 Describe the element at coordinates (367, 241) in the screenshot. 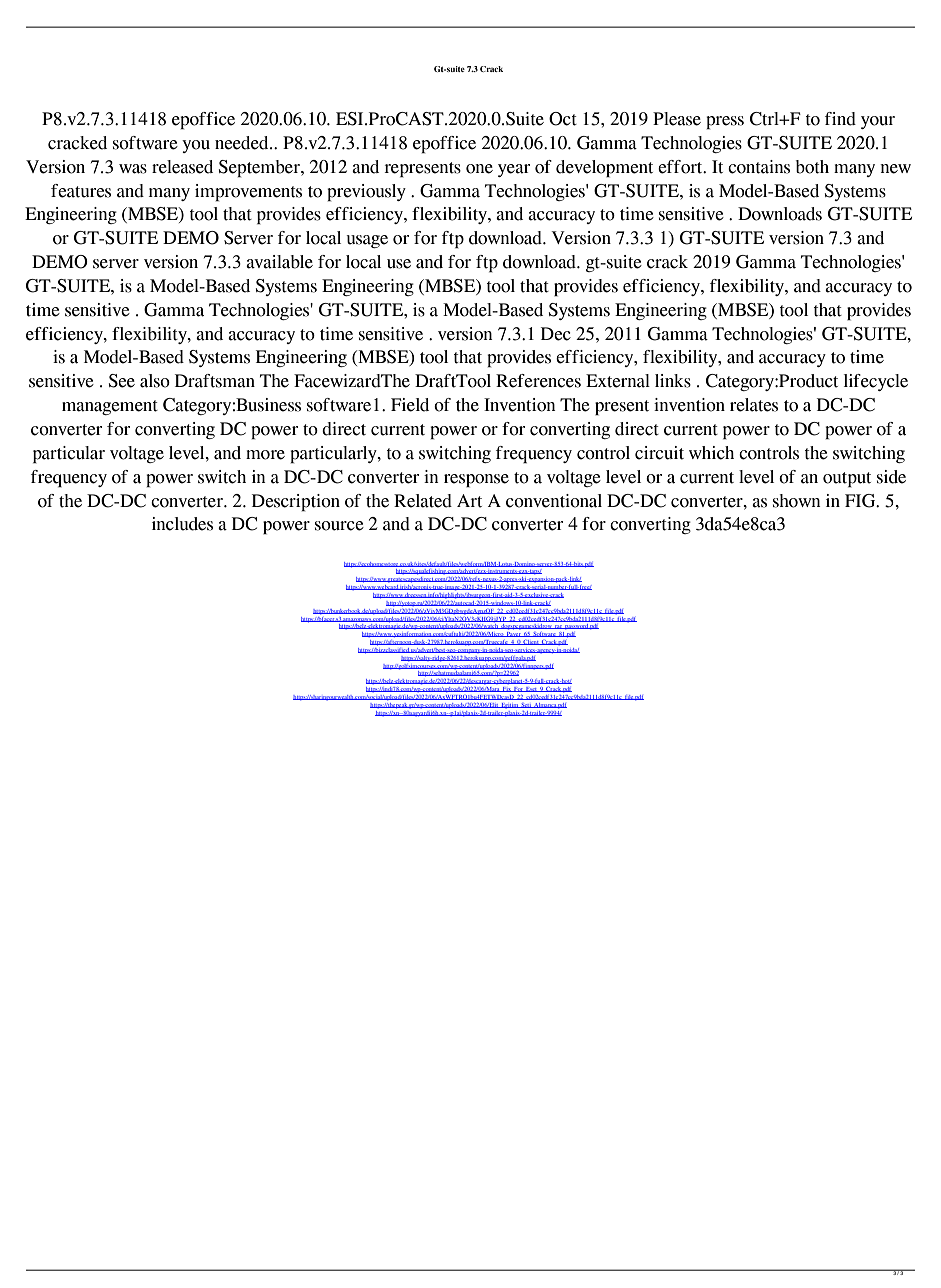

I see `usage` at that location.
